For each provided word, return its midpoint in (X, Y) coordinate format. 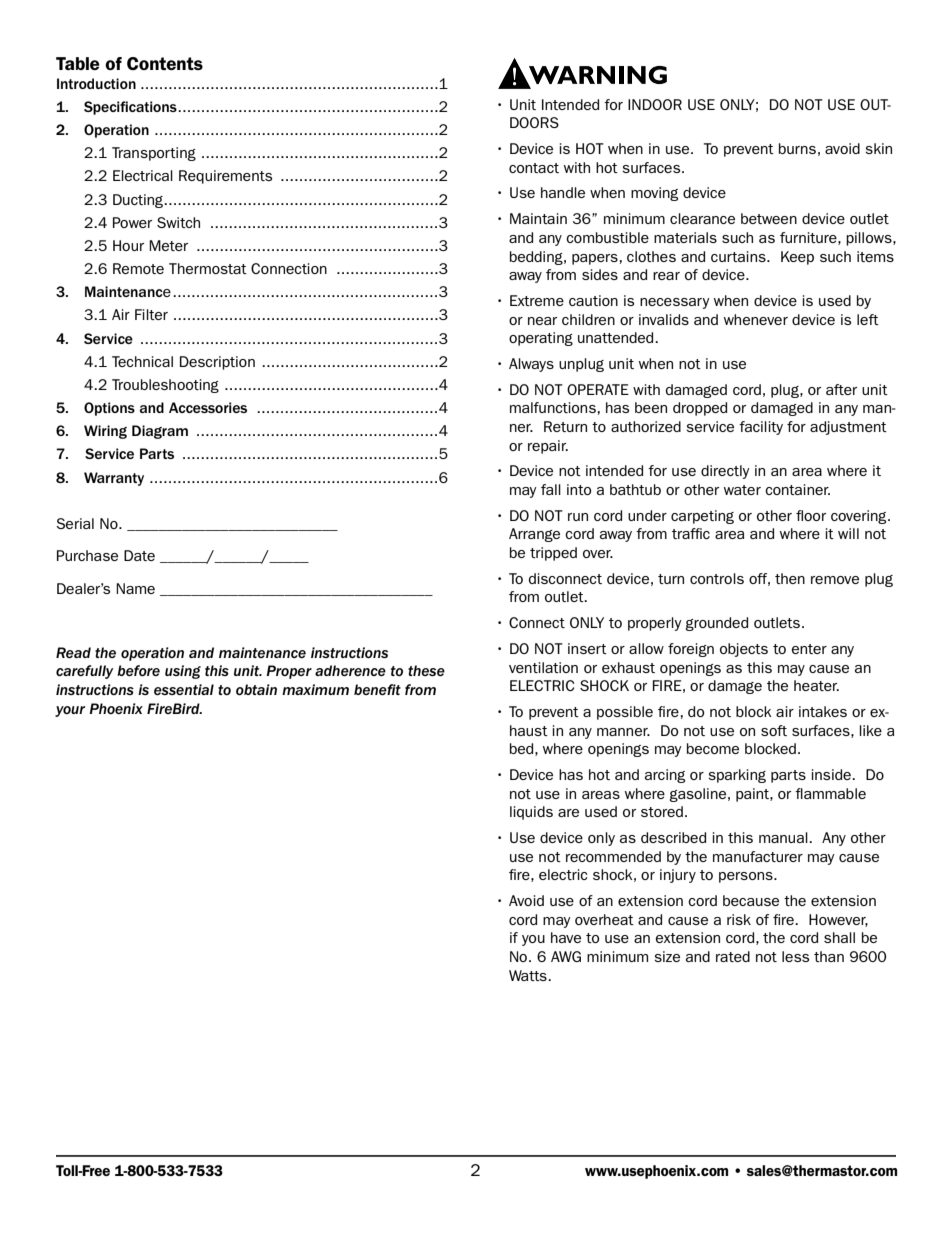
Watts (529, 975)
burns (797, 148)
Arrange (534, 535)
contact (534, 168)
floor (811, 515)
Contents (165, 63)
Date (139, 555)
